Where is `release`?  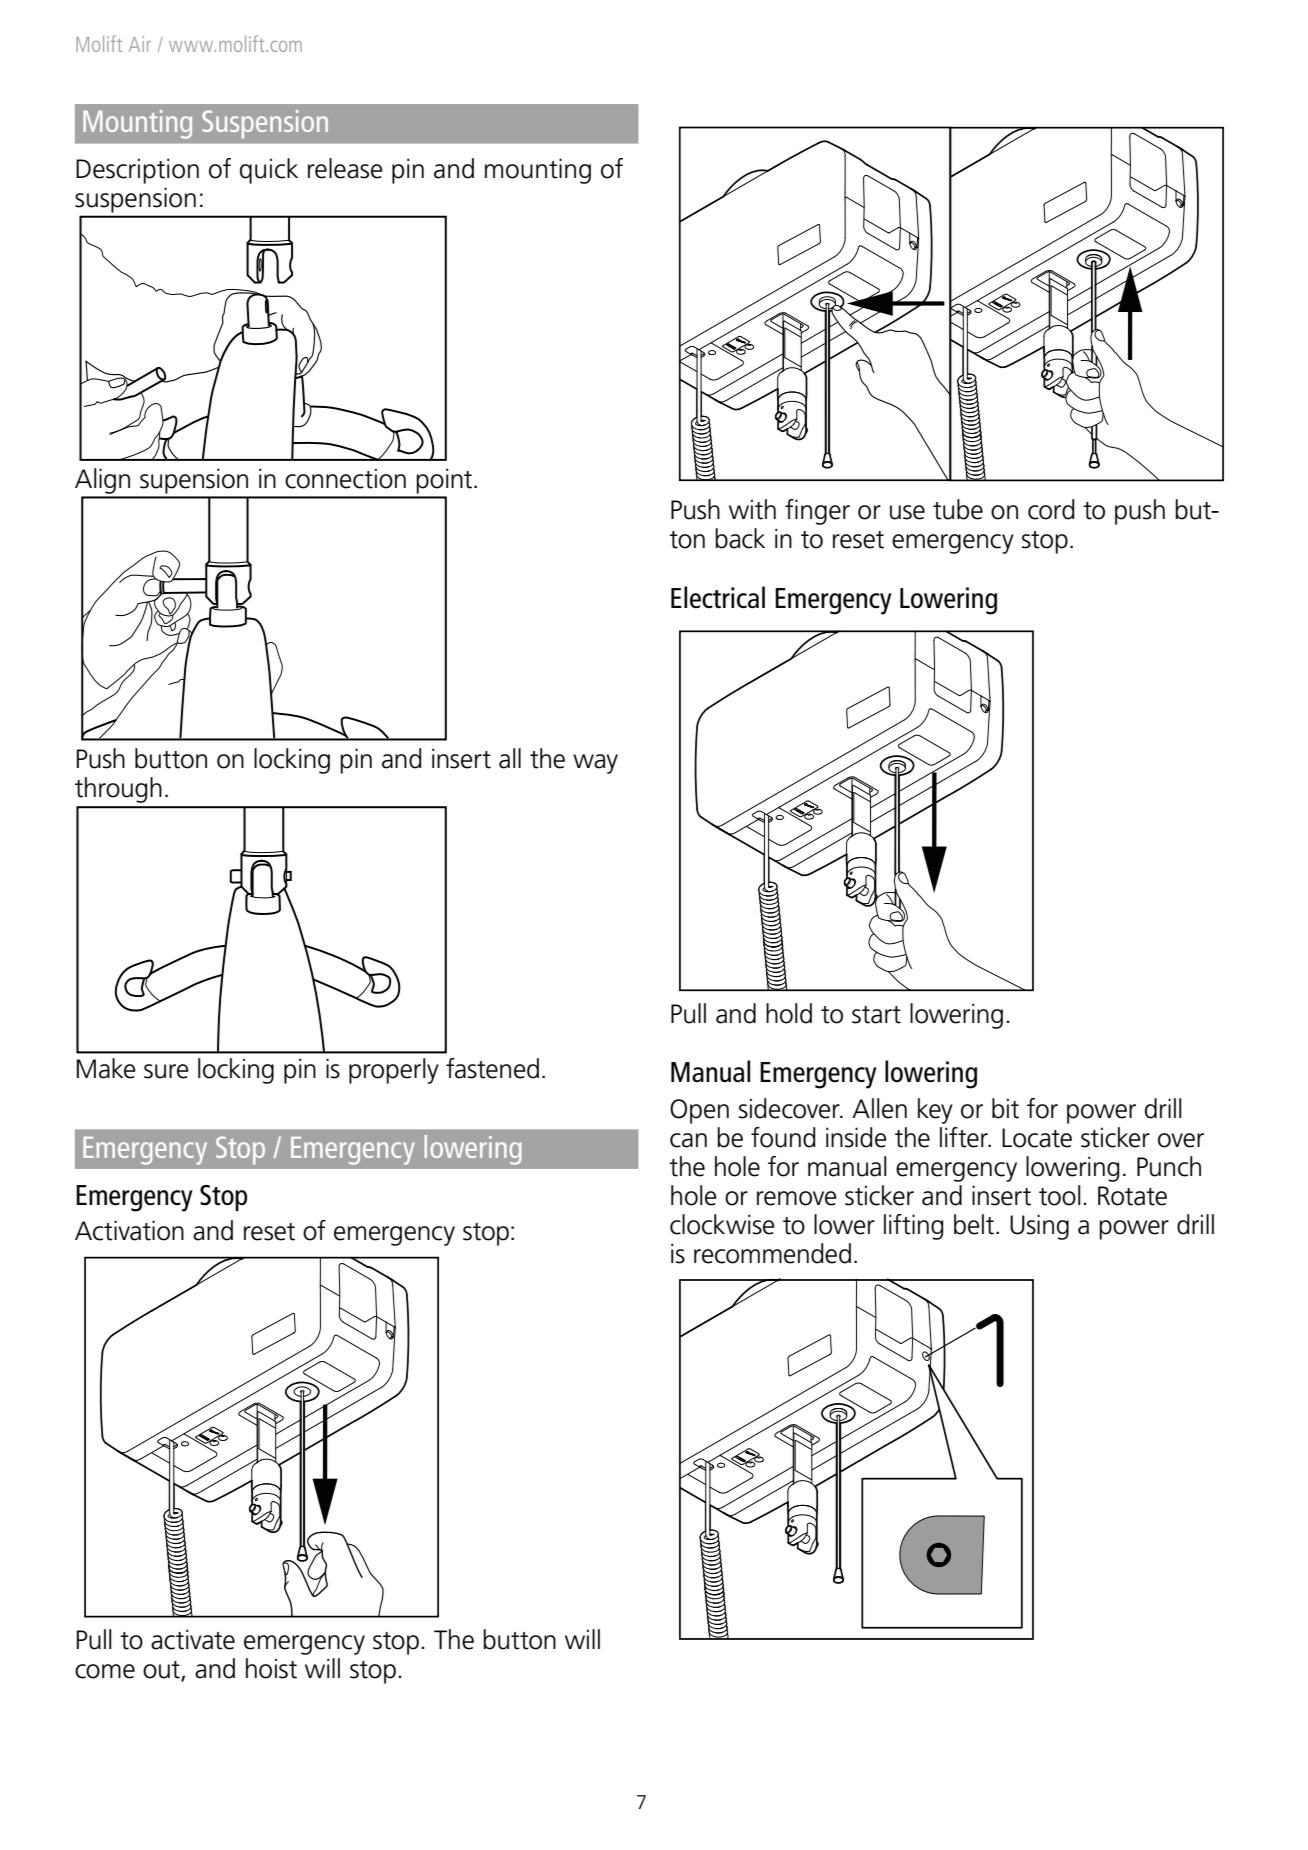
release is located at coordinates (345, 168).
